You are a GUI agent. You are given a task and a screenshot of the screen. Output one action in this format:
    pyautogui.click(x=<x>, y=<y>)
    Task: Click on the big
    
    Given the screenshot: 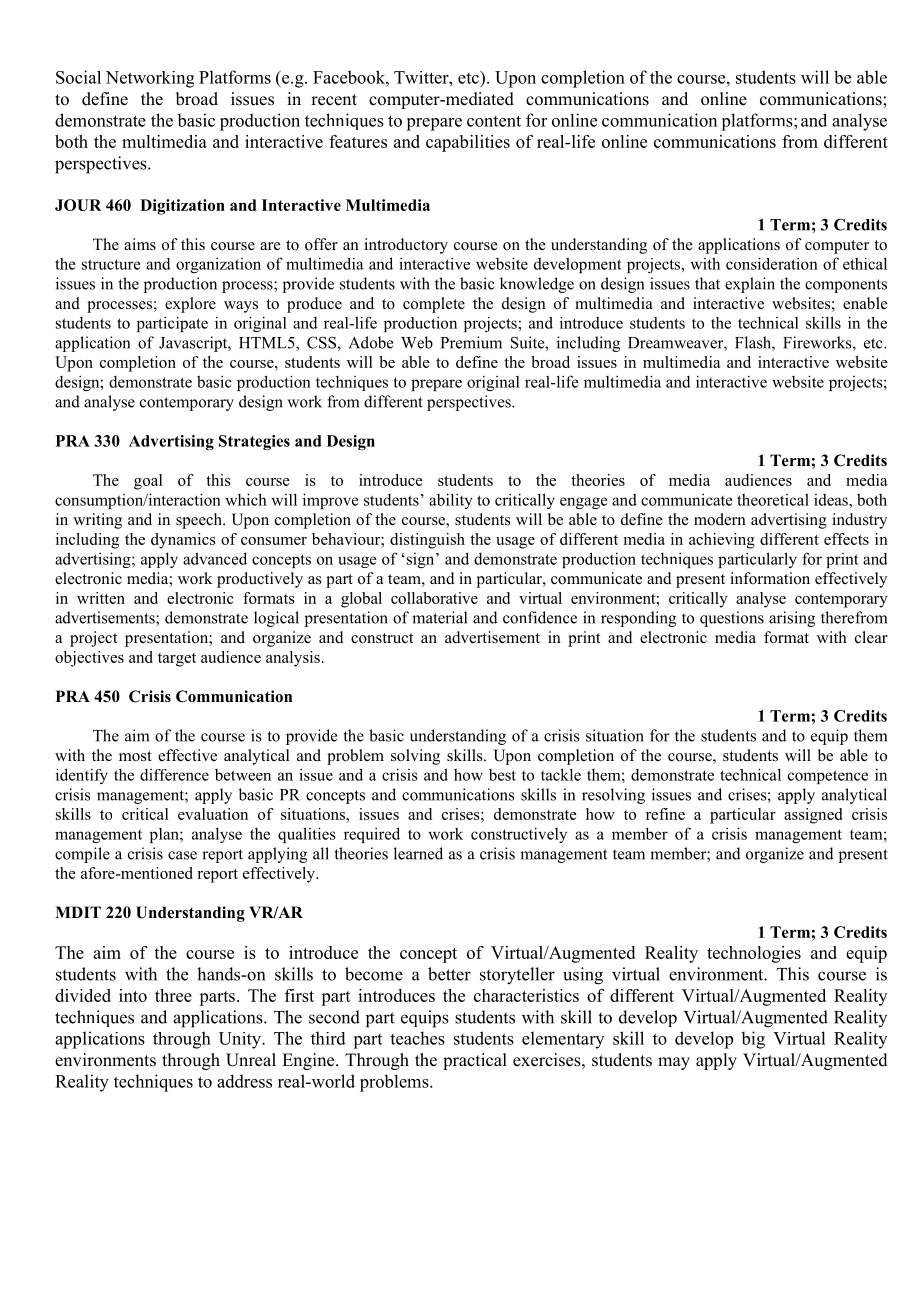 What is the action you would take?
    pyautogui.click(x=753, y=1040)
